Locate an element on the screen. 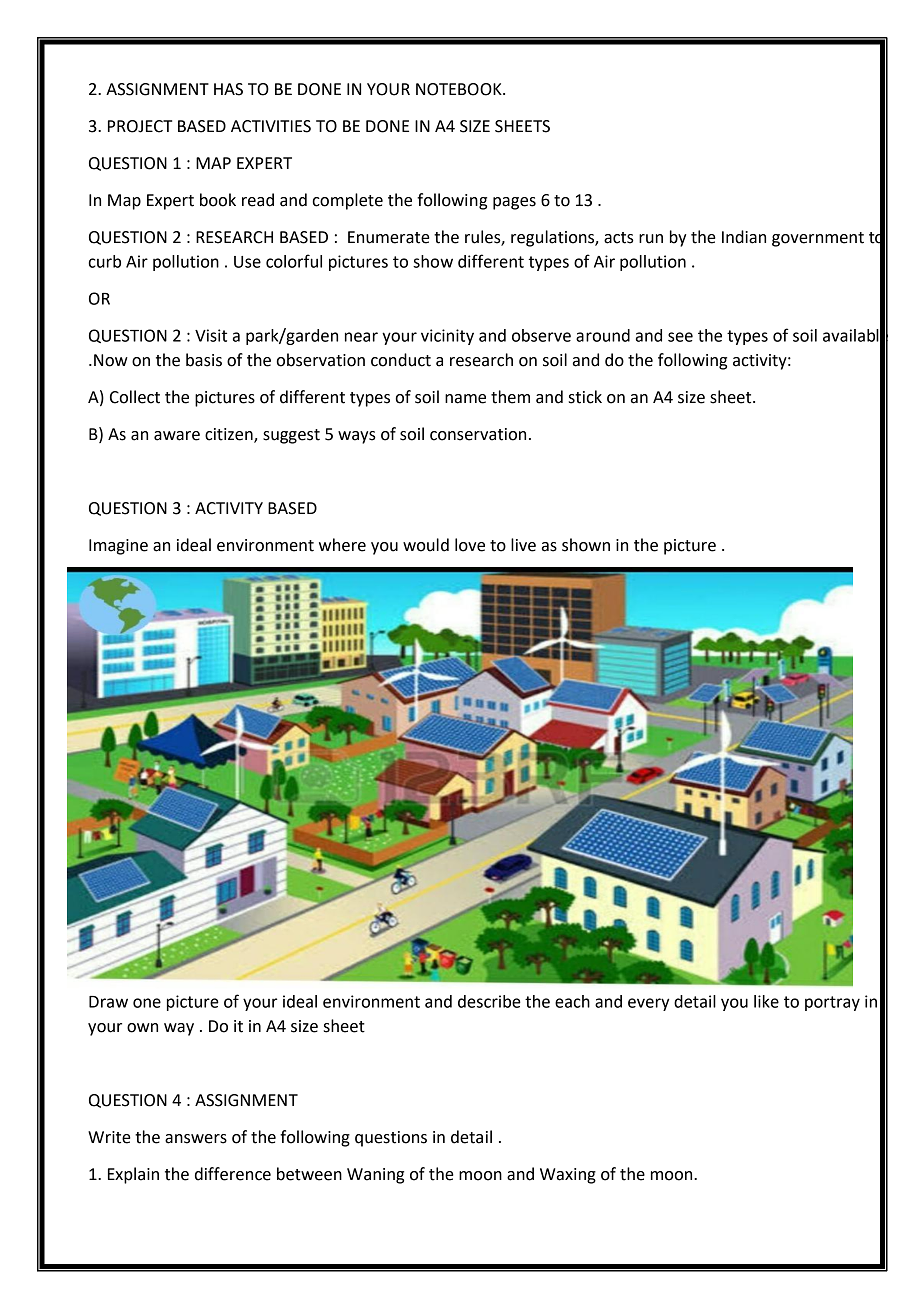  live is located at coordinates (523, 545).
